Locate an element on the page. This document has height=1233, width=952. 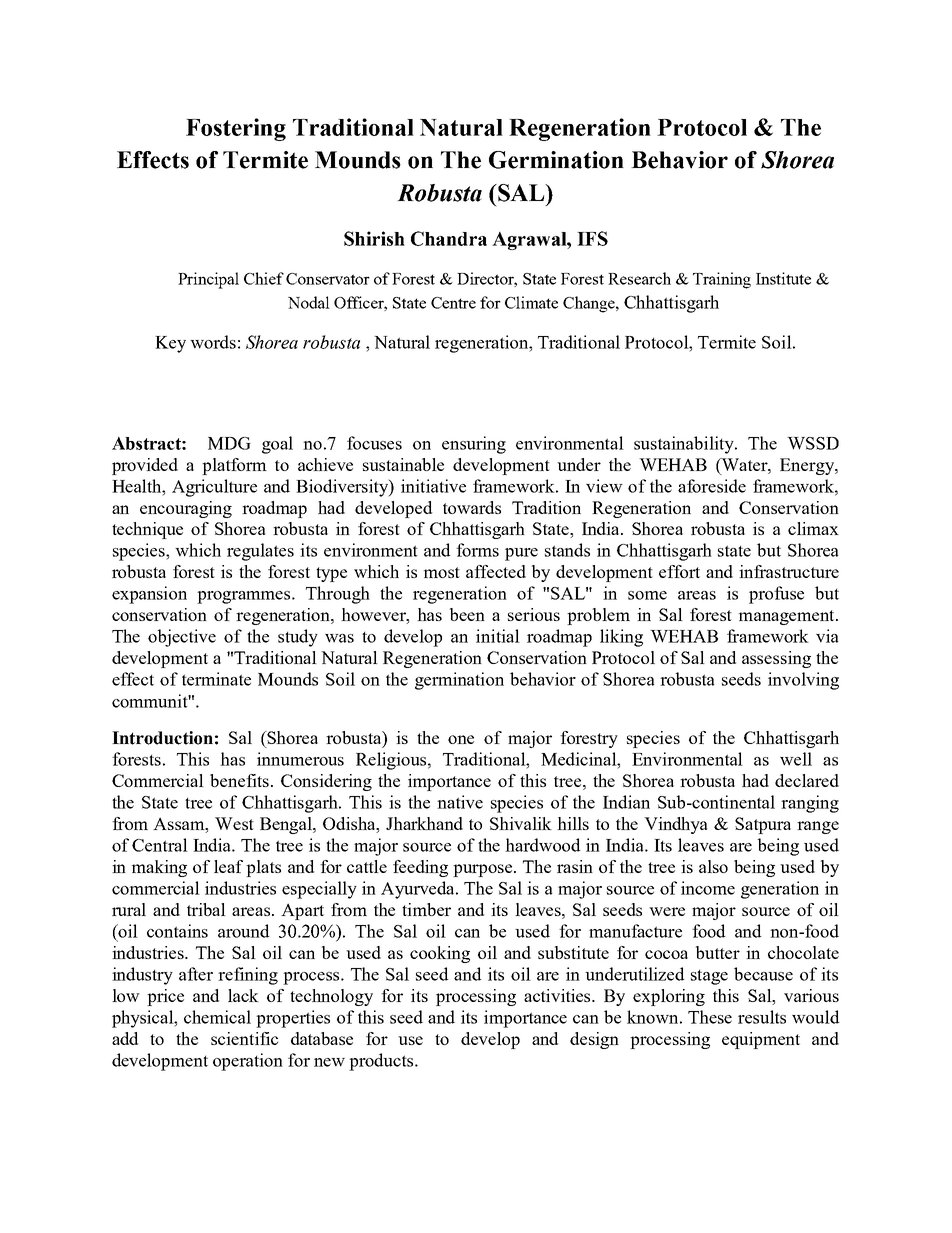
Fostering is located at coordinates (236, 129).
